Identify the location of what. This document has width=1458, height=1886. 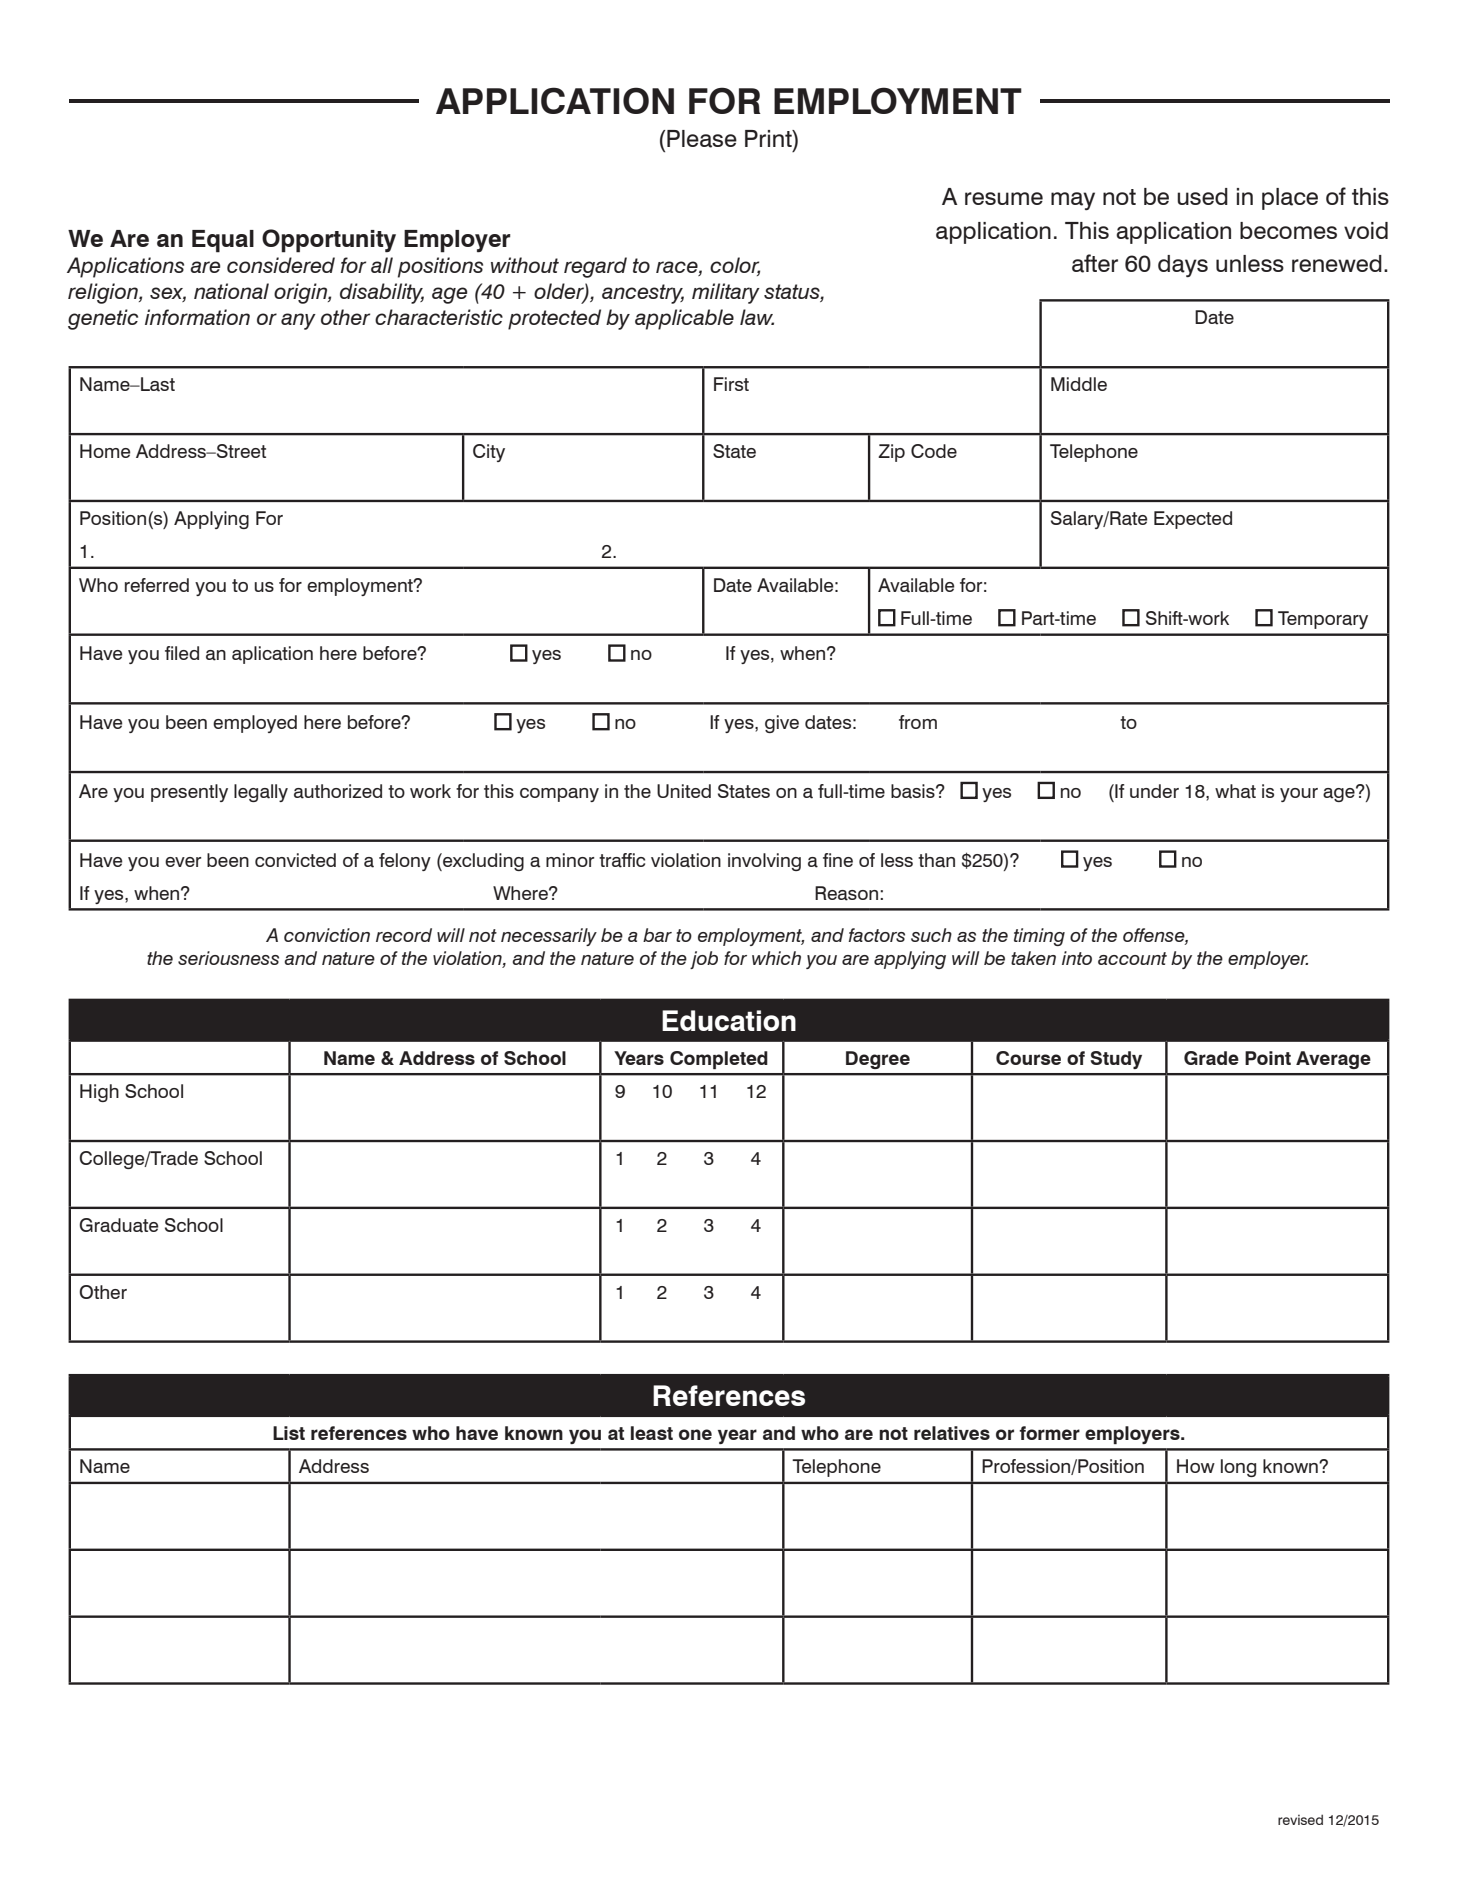
(1235, 791).
